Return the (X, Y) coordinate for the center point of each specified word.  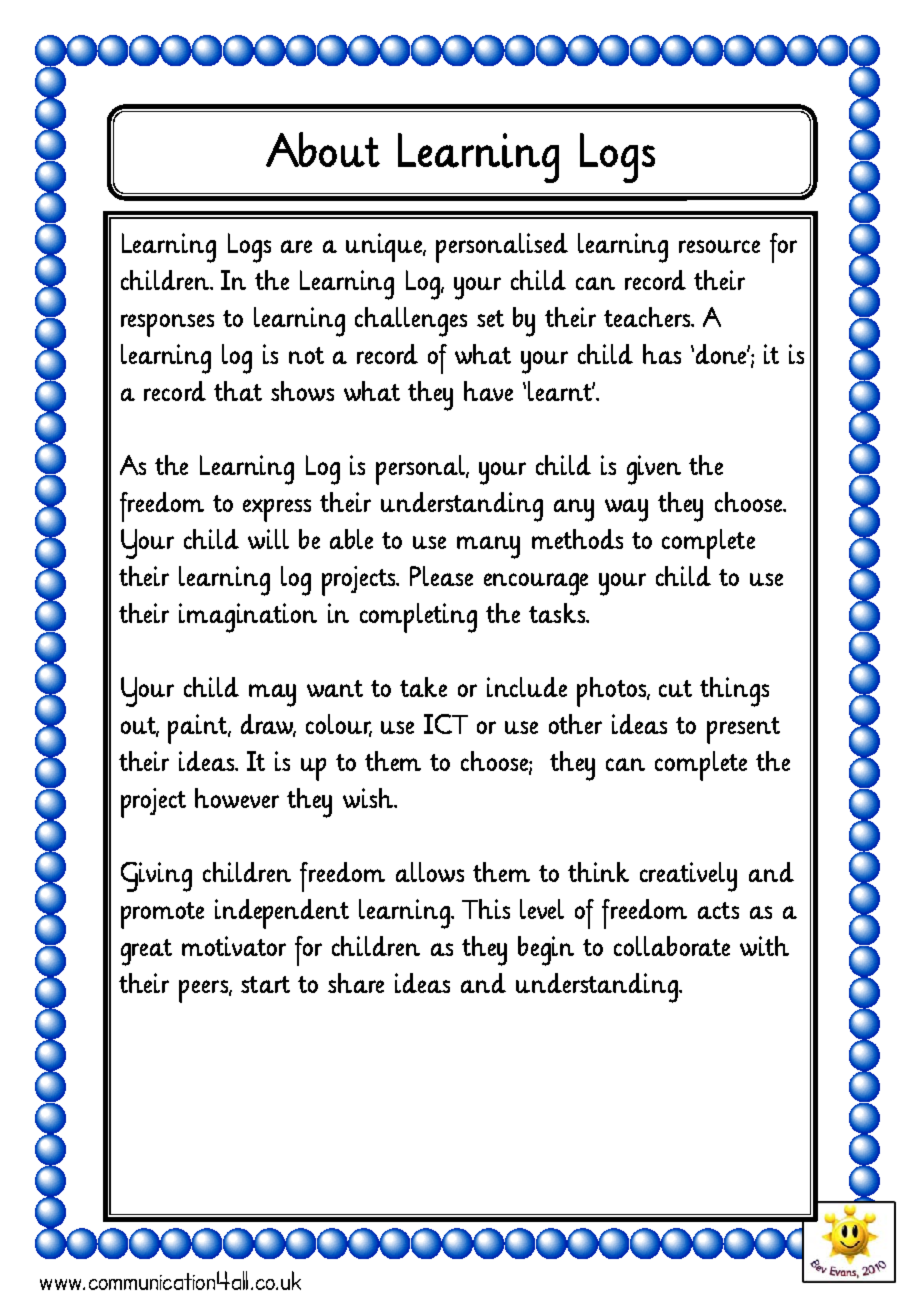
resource (719, 246)
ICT (446, 724)
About (323, 149)
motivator (234, 946)
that (238, 391)
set (490, 318)
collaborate (672, 946)
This (486, 909)
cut (675, 688)
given (654, 470)
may (272, 695)
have (488, 391)
